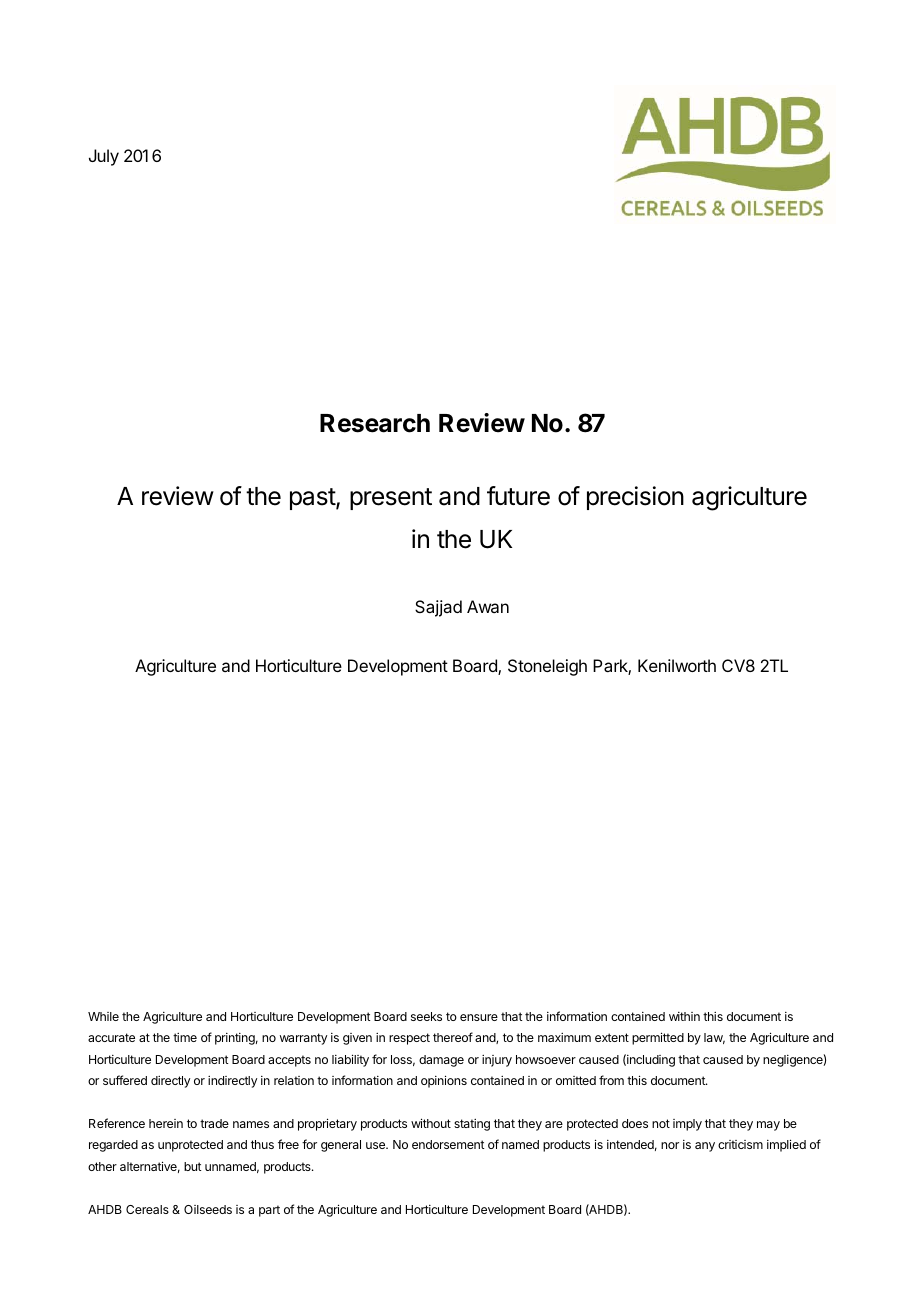  What do you see at coordinates (391, 499) in the screenshot?
I see `present` at bounding box center [391, 499].
